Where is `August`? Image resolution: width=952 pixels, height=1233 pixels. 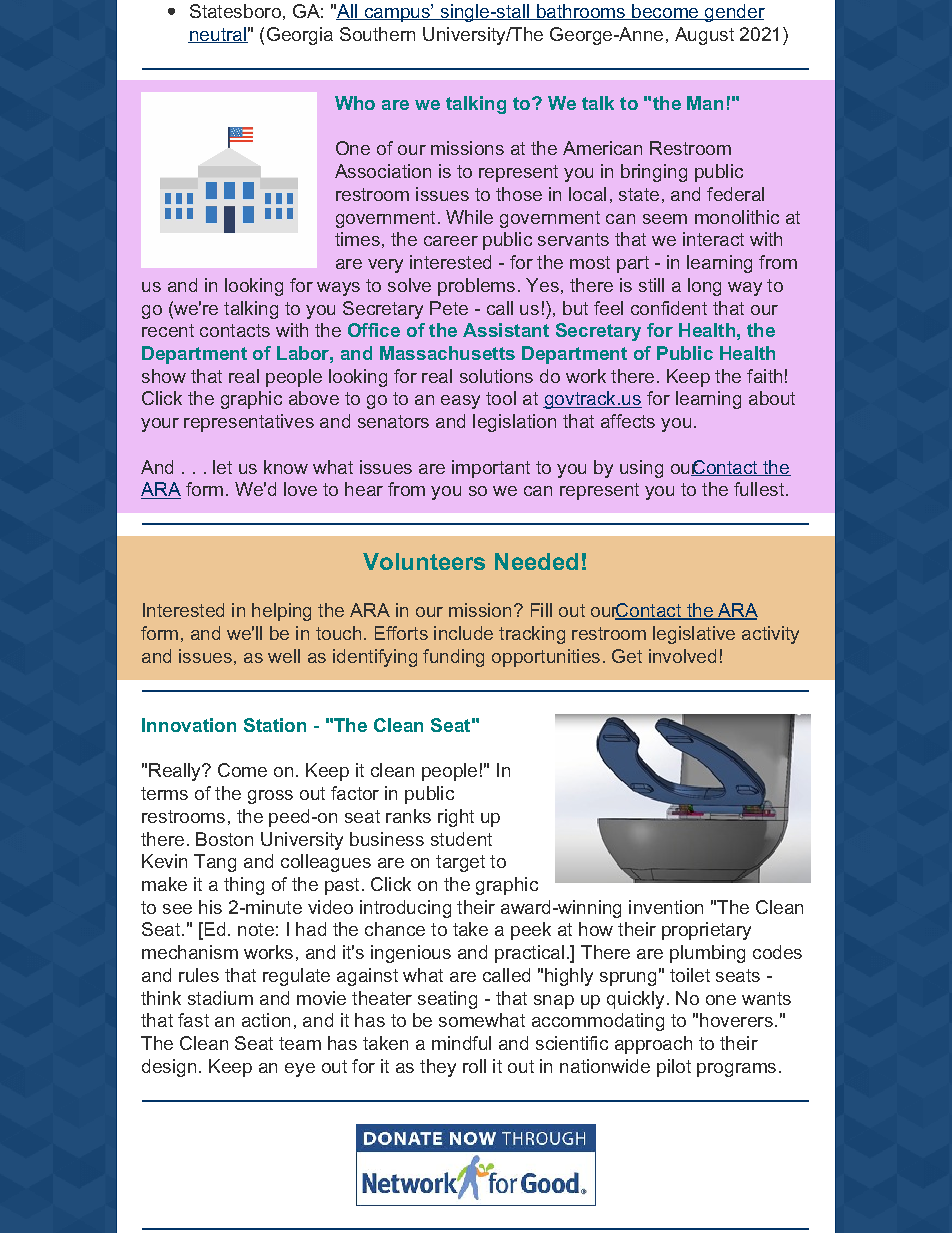
August is located at coordinates (704, 36).
